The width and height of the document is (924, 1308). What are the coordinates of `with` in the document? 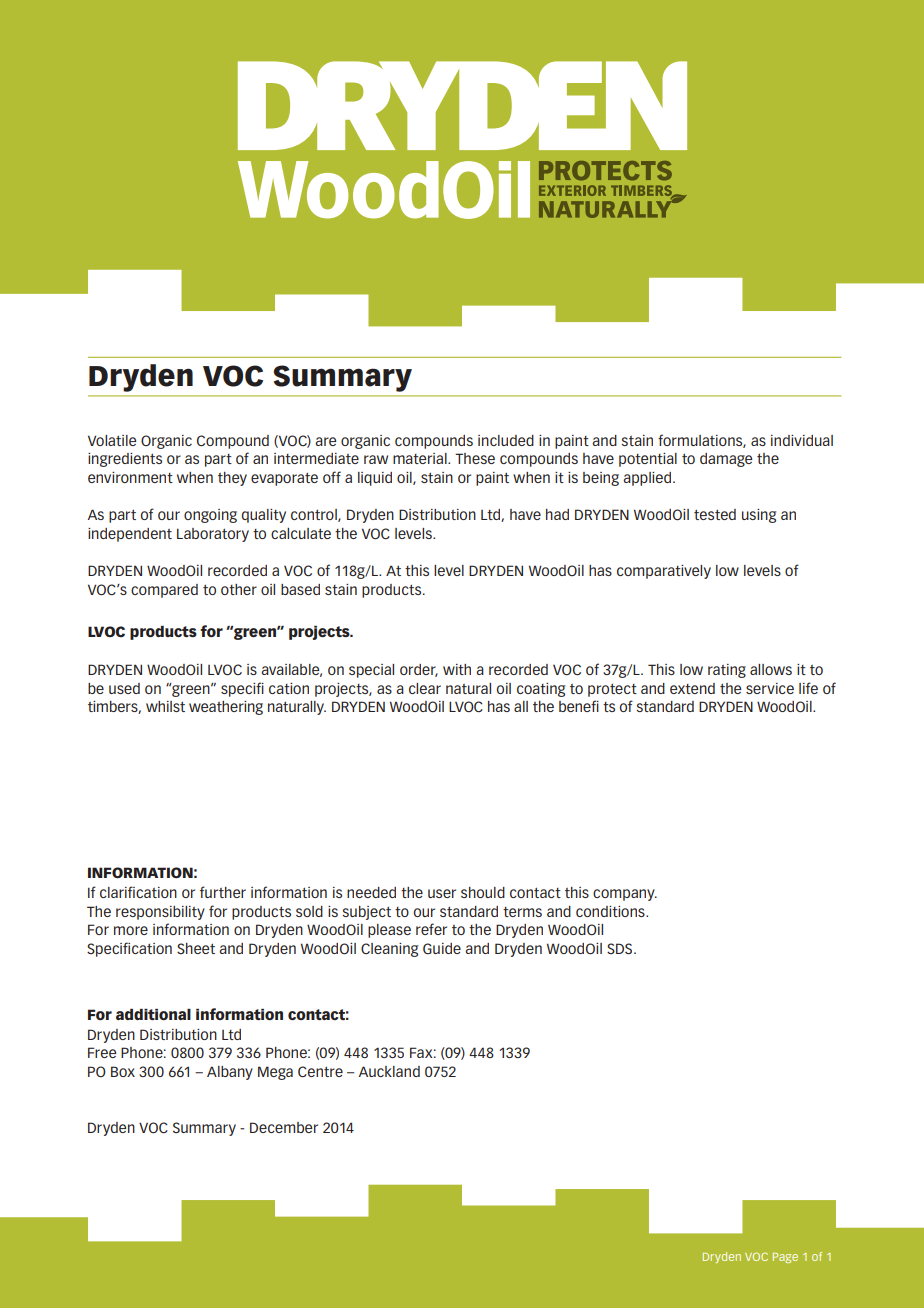 It's located at (457, 669).
